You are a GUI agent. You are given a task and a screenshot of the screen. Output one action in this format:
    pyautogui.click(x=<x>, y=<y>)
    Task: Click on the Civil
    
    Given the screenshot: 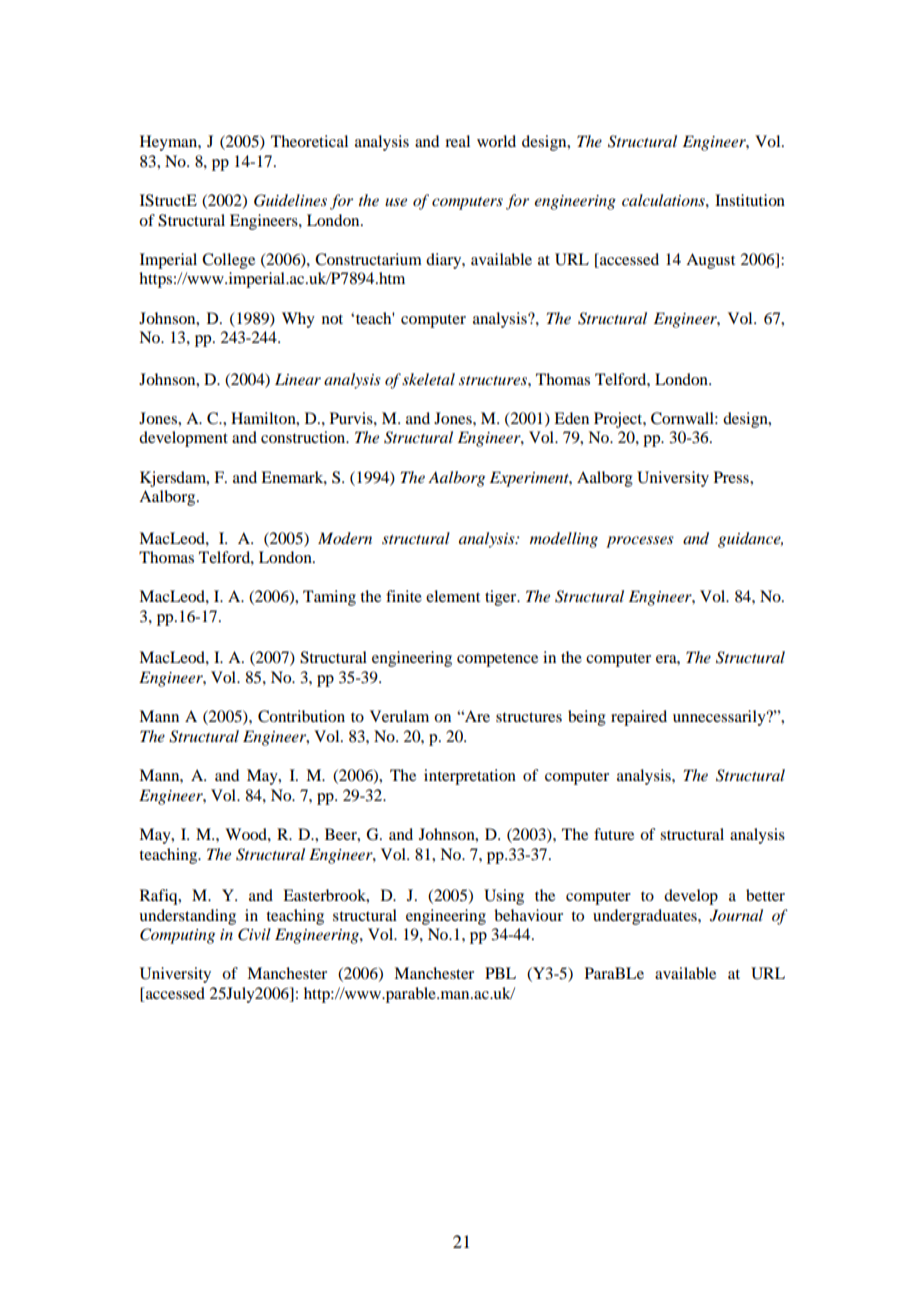 What is the action you would take?
    pyautogui.click(x=254, y=934)
